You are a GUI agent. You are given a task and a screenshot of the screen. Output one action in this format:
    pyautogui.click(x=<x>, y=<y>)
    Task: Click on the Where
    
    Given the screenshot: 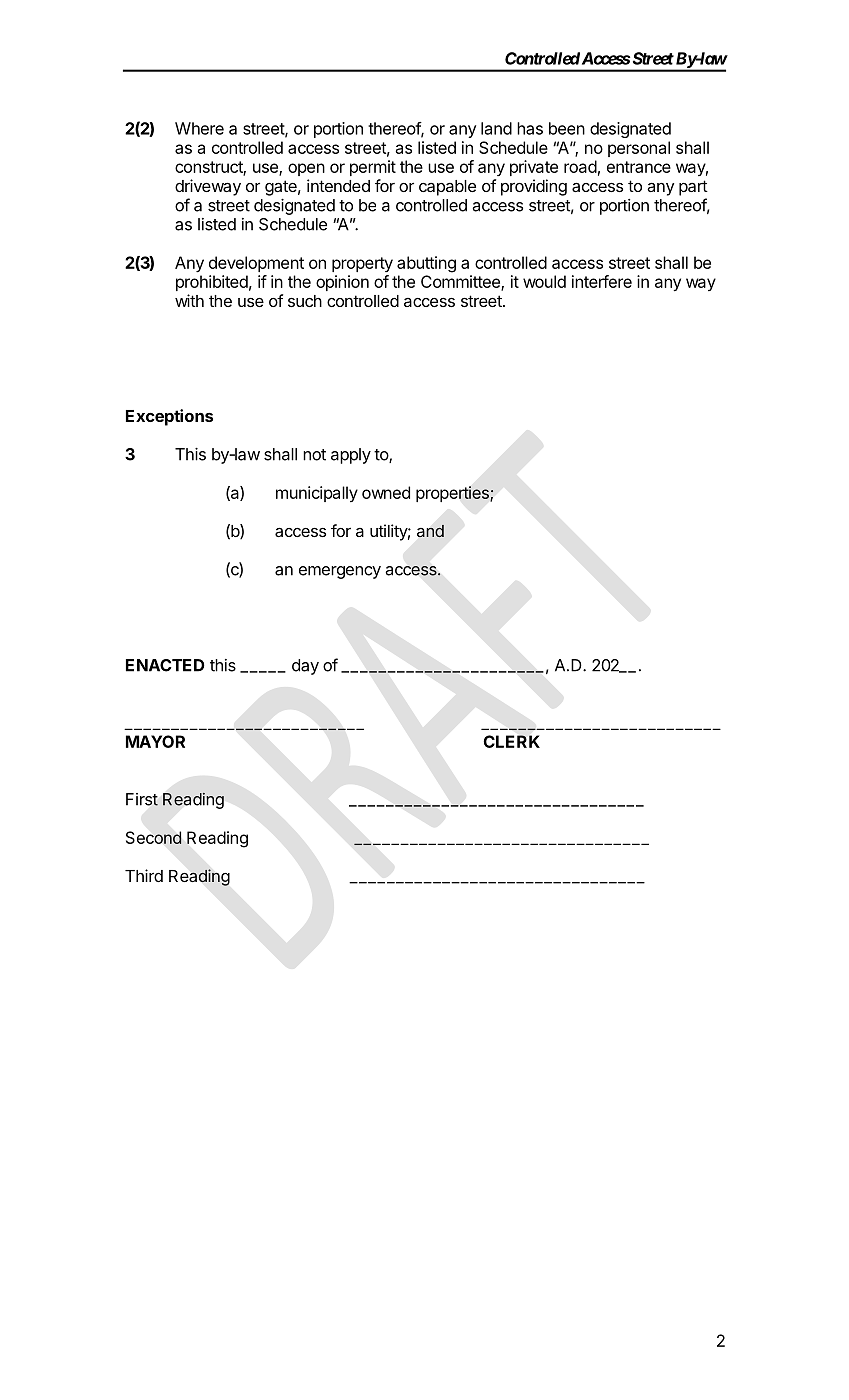 What is the action you would take?
    pyautogui.click(x=199, y=128)
